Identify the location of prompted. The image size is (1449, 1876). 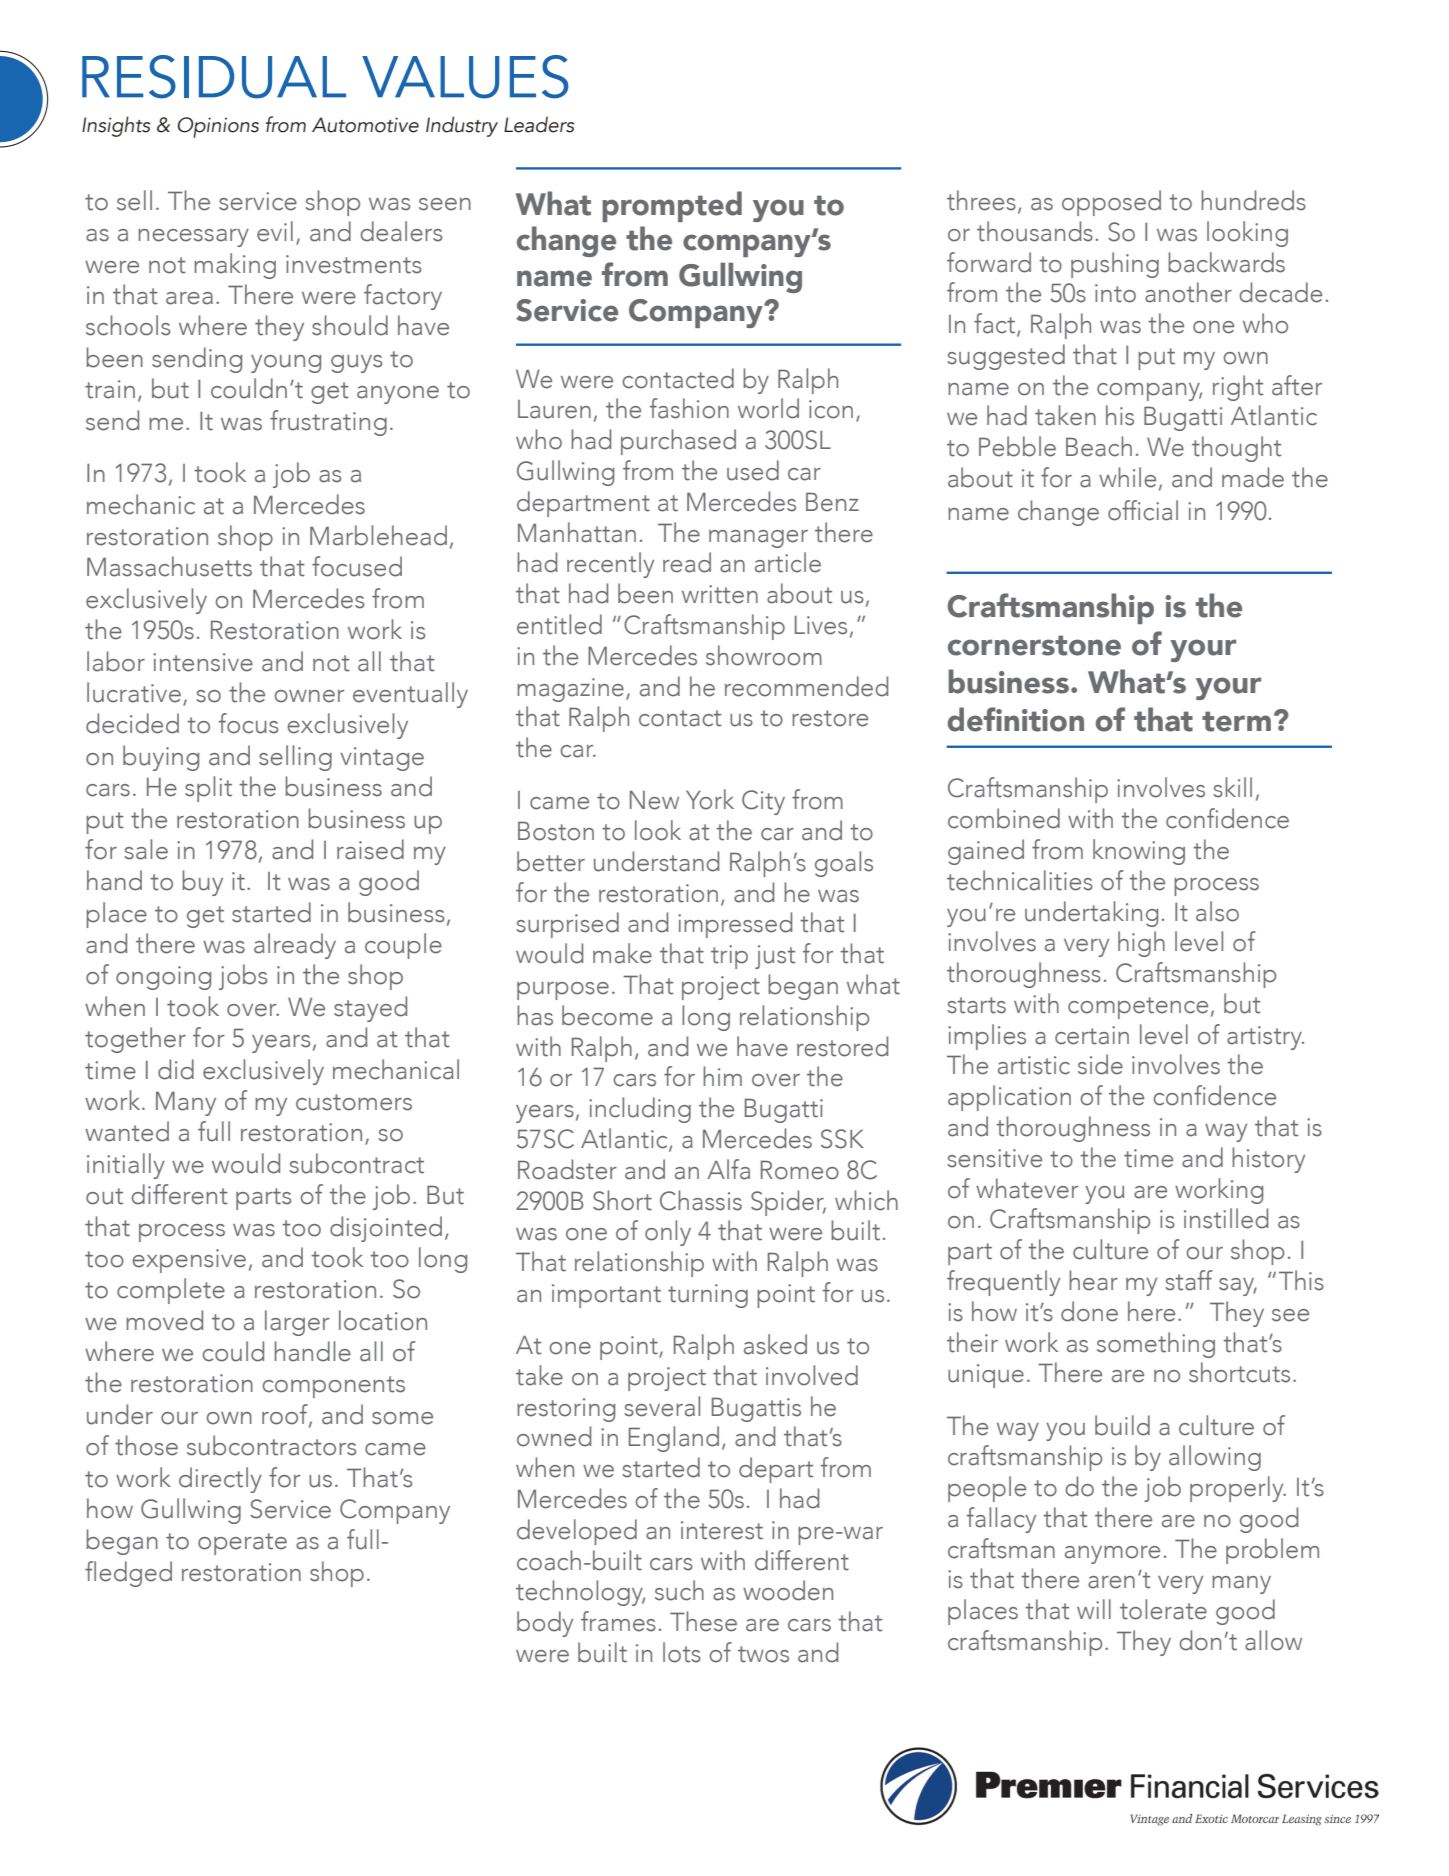
(672, 206).
